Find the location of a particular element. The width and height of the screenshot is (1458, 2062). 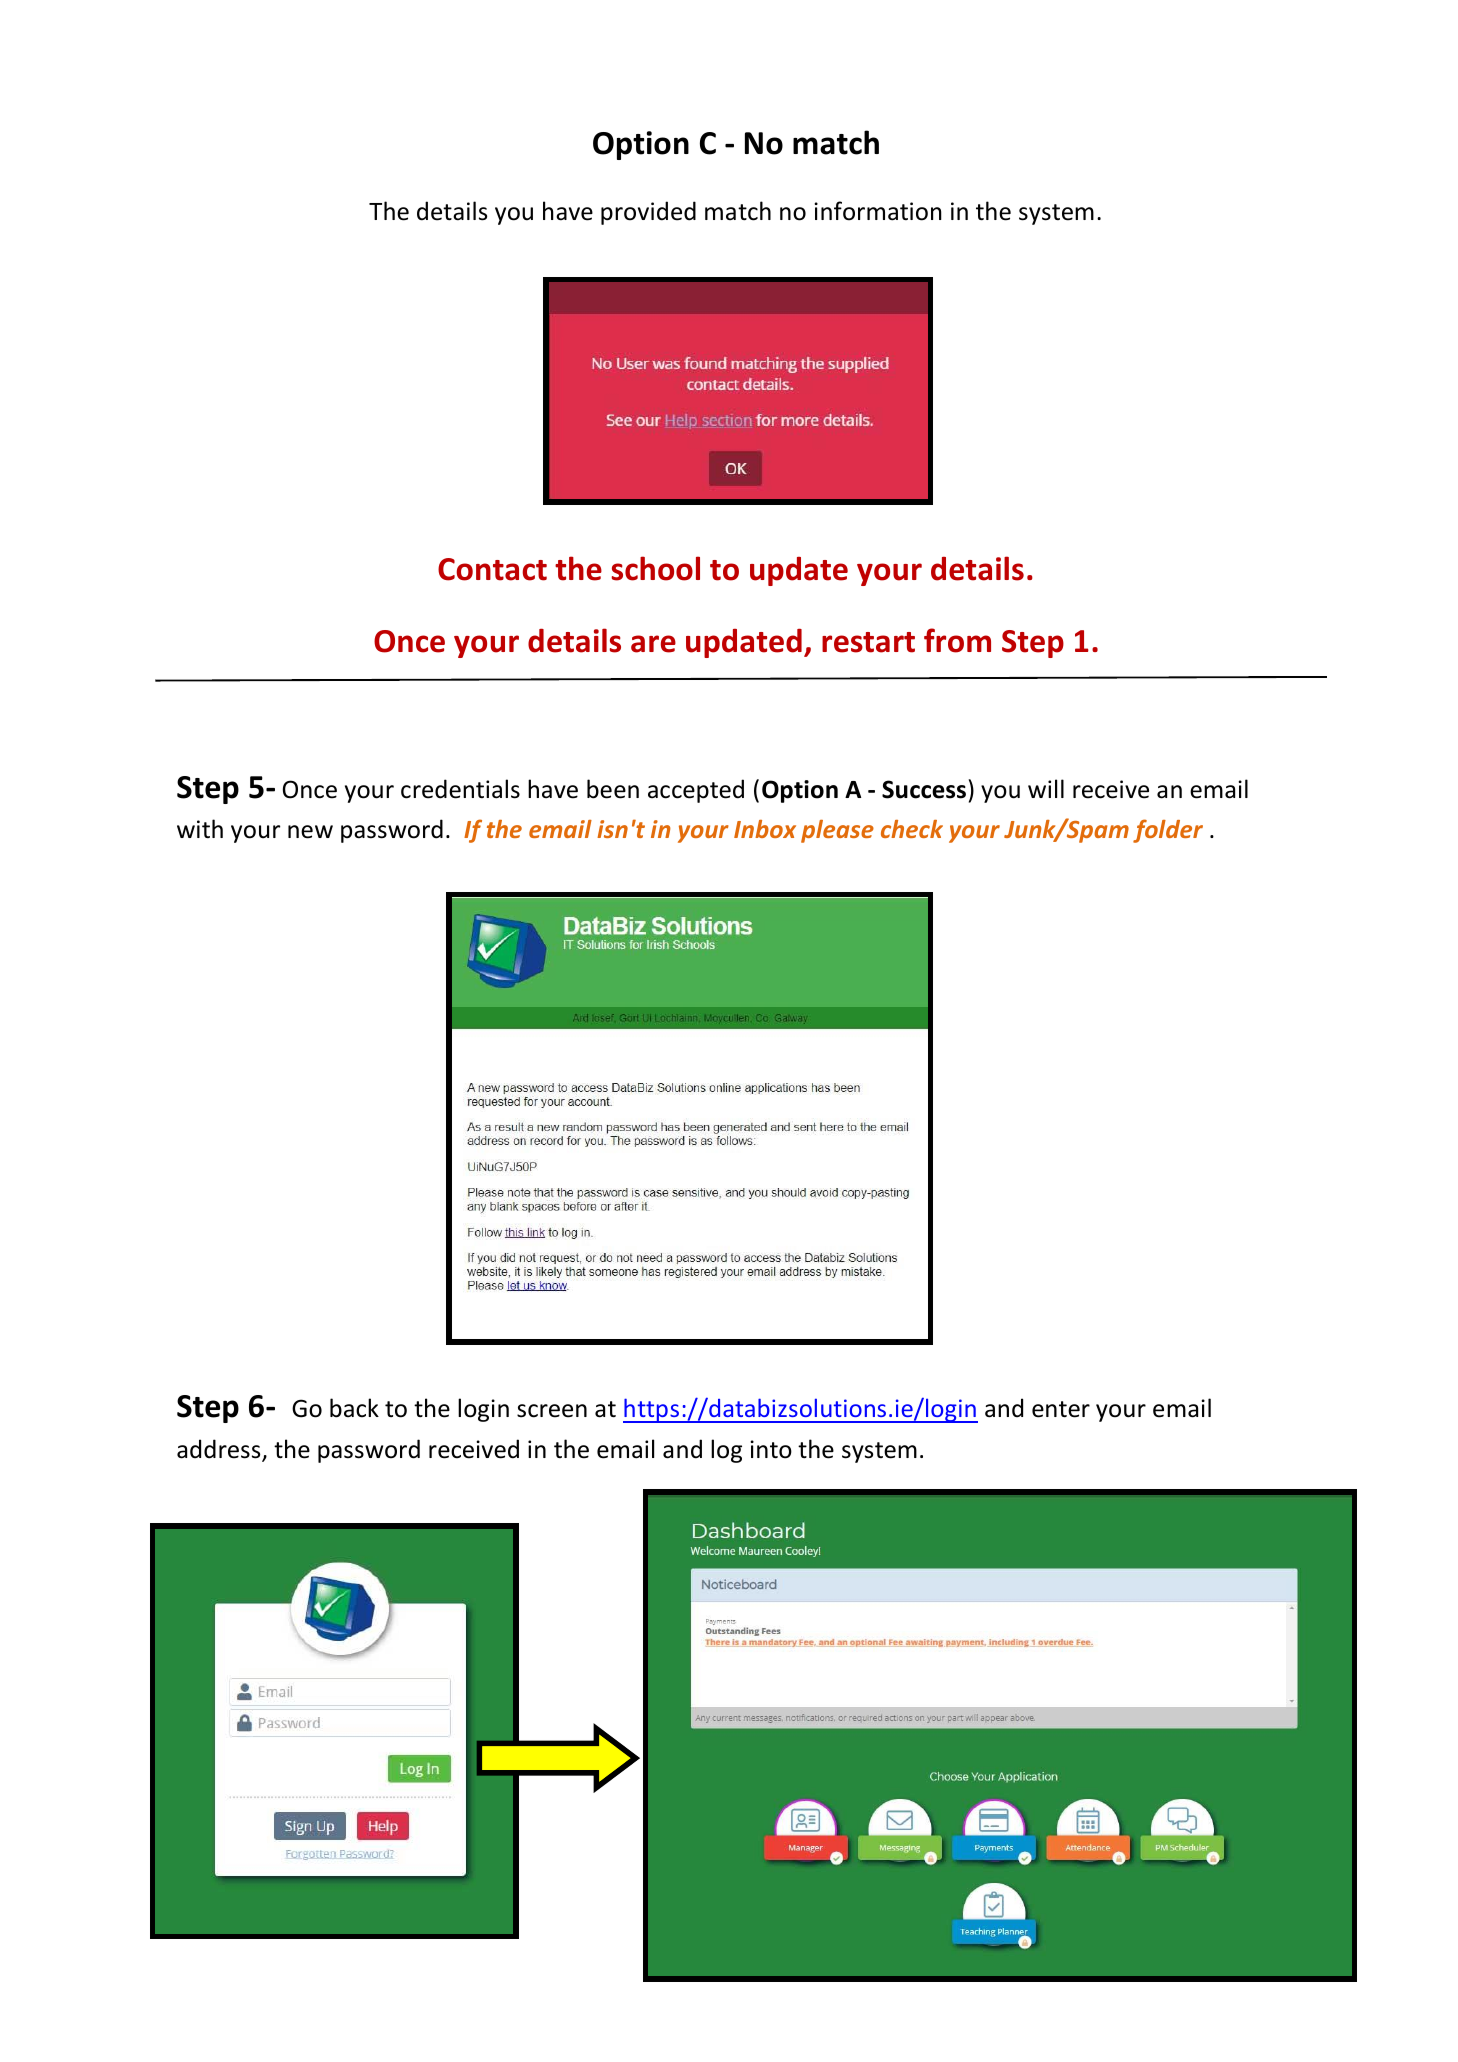

information is located at coordinates (878, 211).
